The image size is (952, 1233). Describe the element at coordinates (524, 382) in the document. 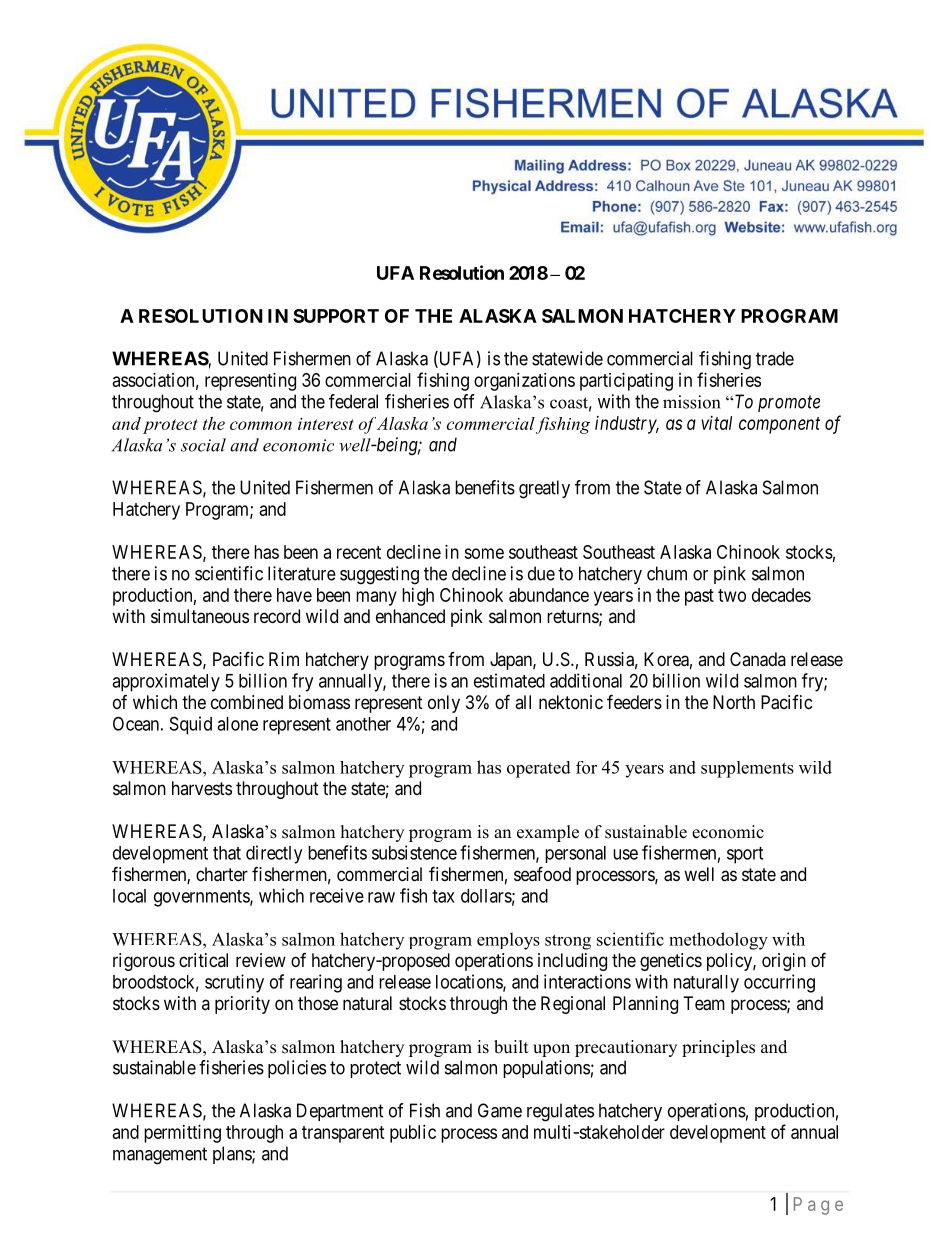

I see `organizations` at that location.
